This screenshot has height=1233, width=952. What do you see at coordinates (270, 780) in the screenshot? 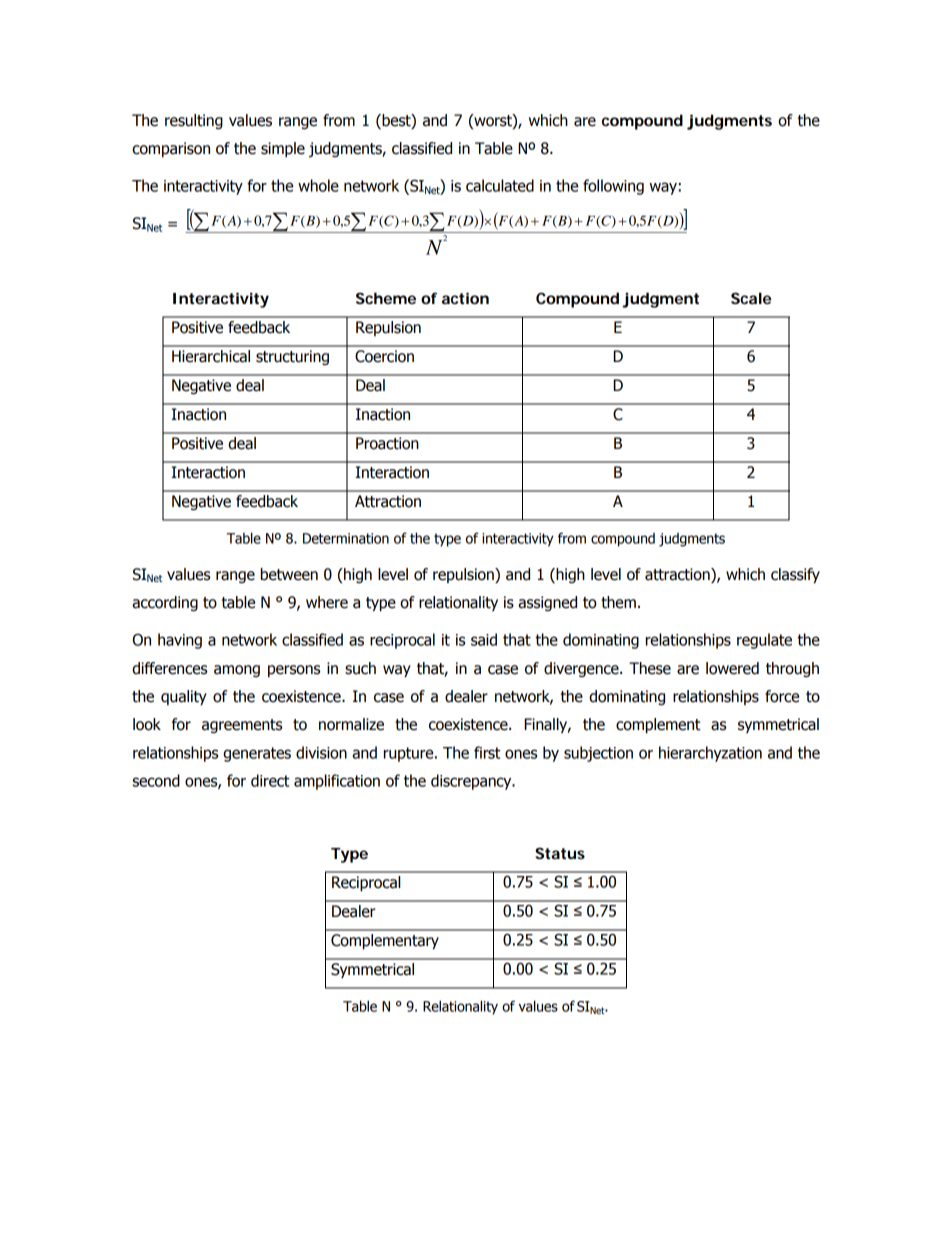
I see `direct` at bounding box center [270, 780].
